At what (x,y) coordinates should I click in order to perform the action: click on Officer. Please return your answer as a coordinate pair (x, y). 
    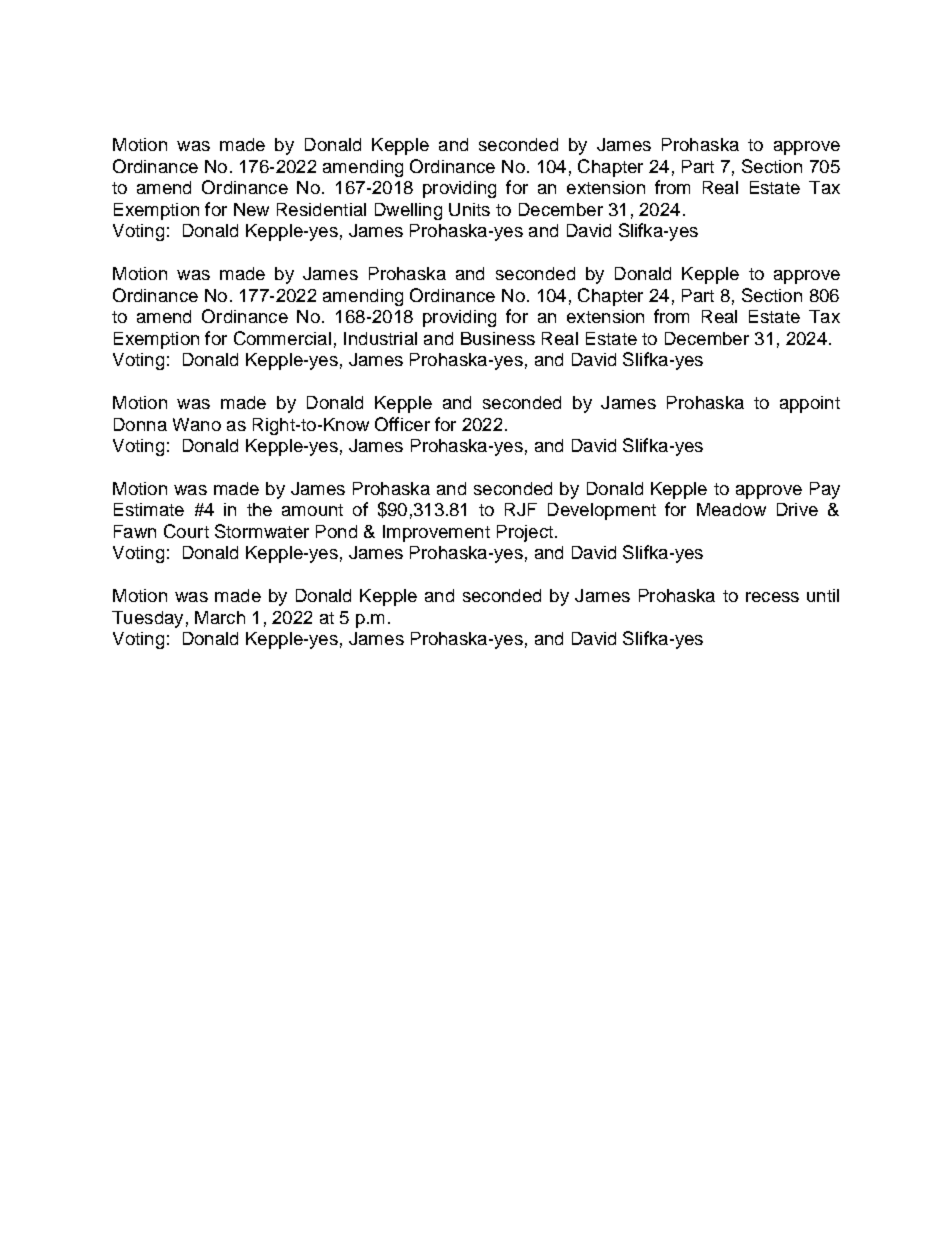
    Looking at the image, I should click on (402, 424).
